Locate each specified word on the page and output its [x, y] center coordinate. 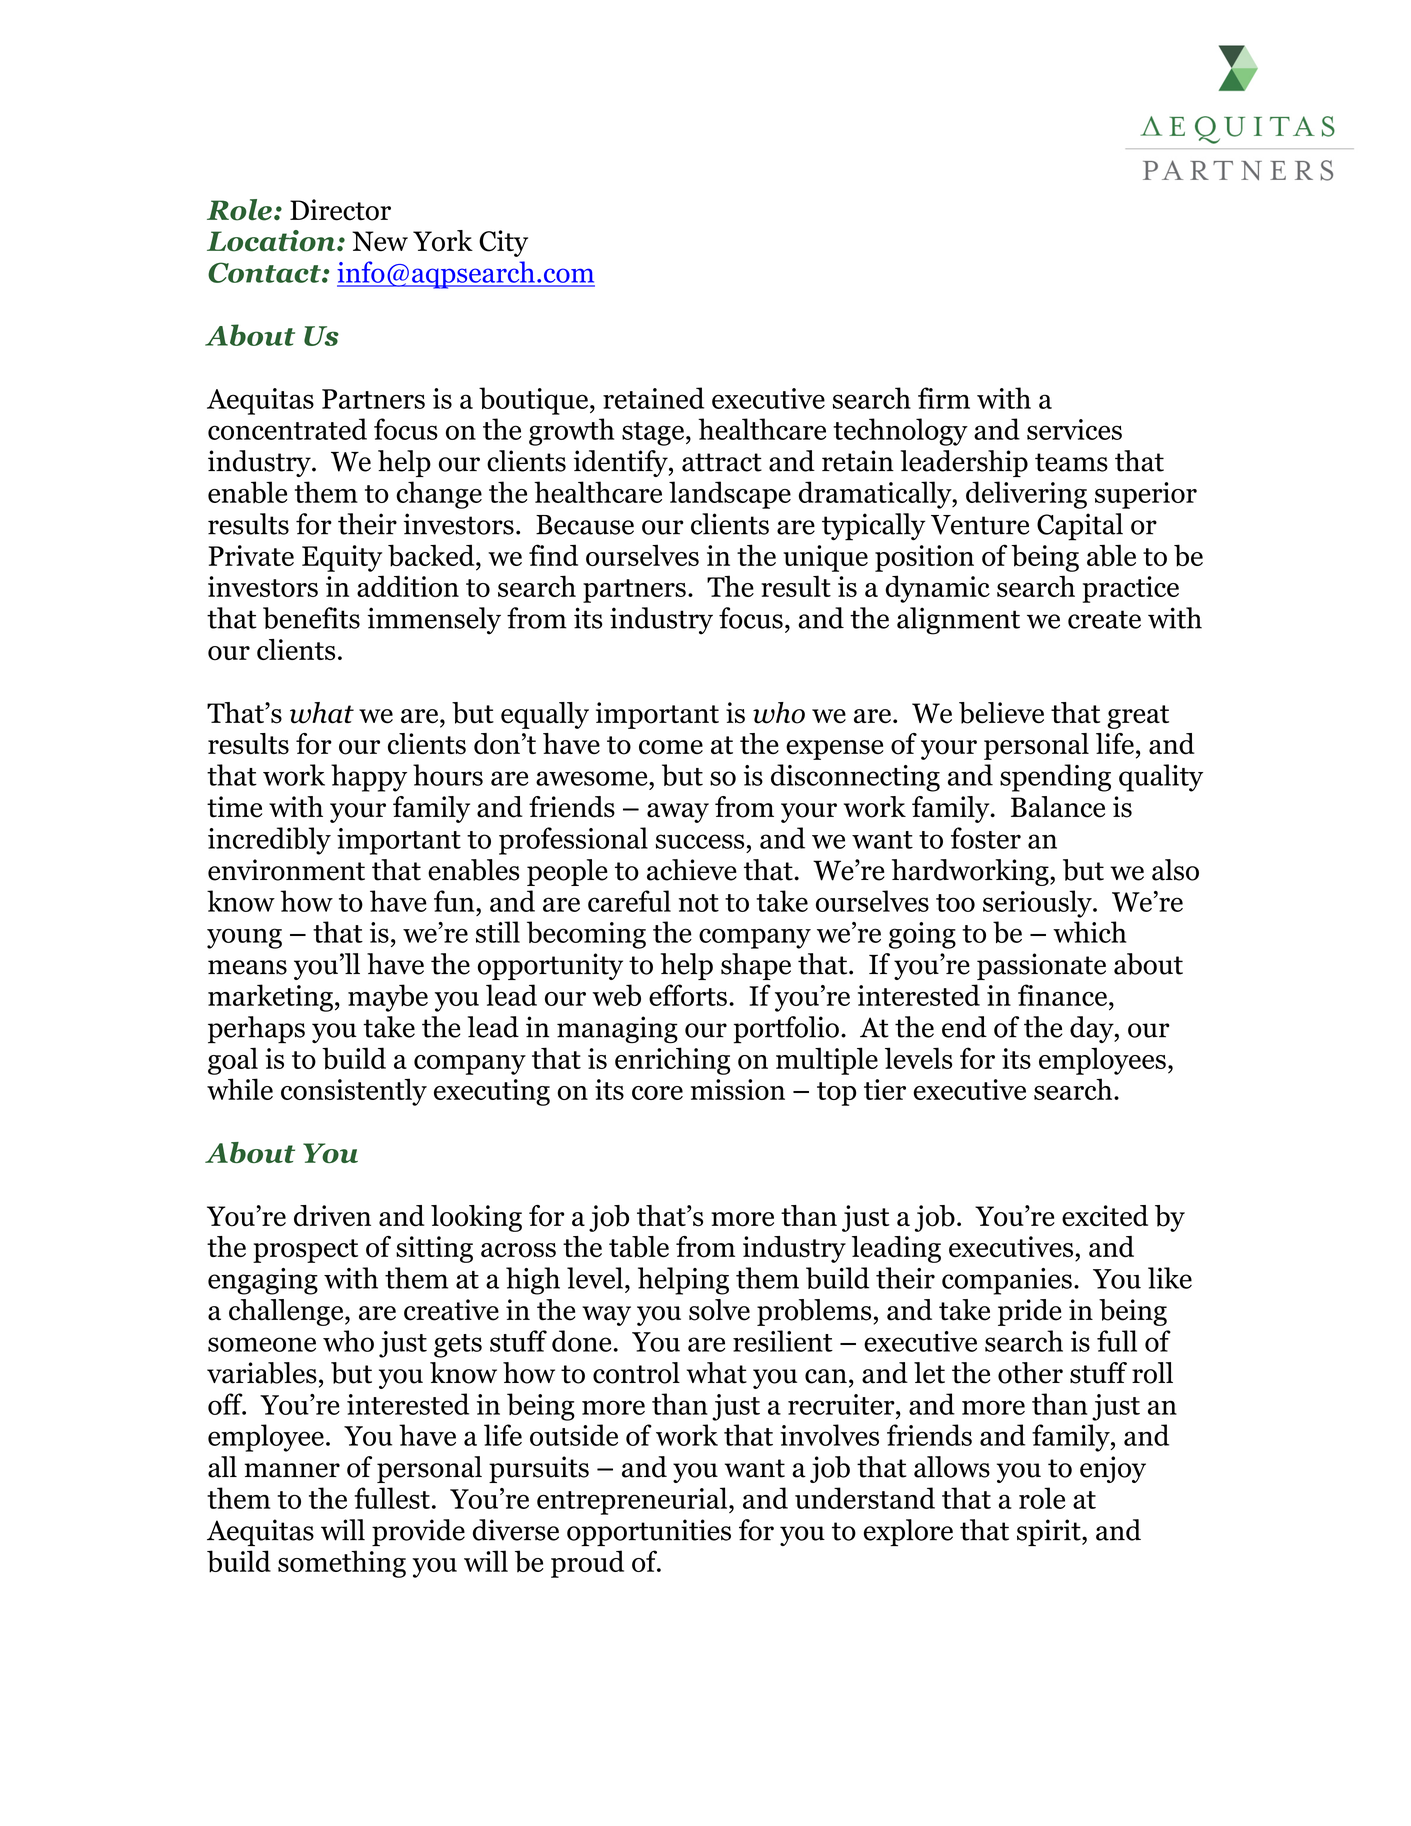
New [380, 241]
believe [1001, 713]
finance [1062, 995]
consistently [354, 1092]
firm [944, 398]
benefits [311, 618]
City [503, 243]
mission [738, 1089]
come [671, 747]
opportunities [649, 1532]
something [342, 1564]
